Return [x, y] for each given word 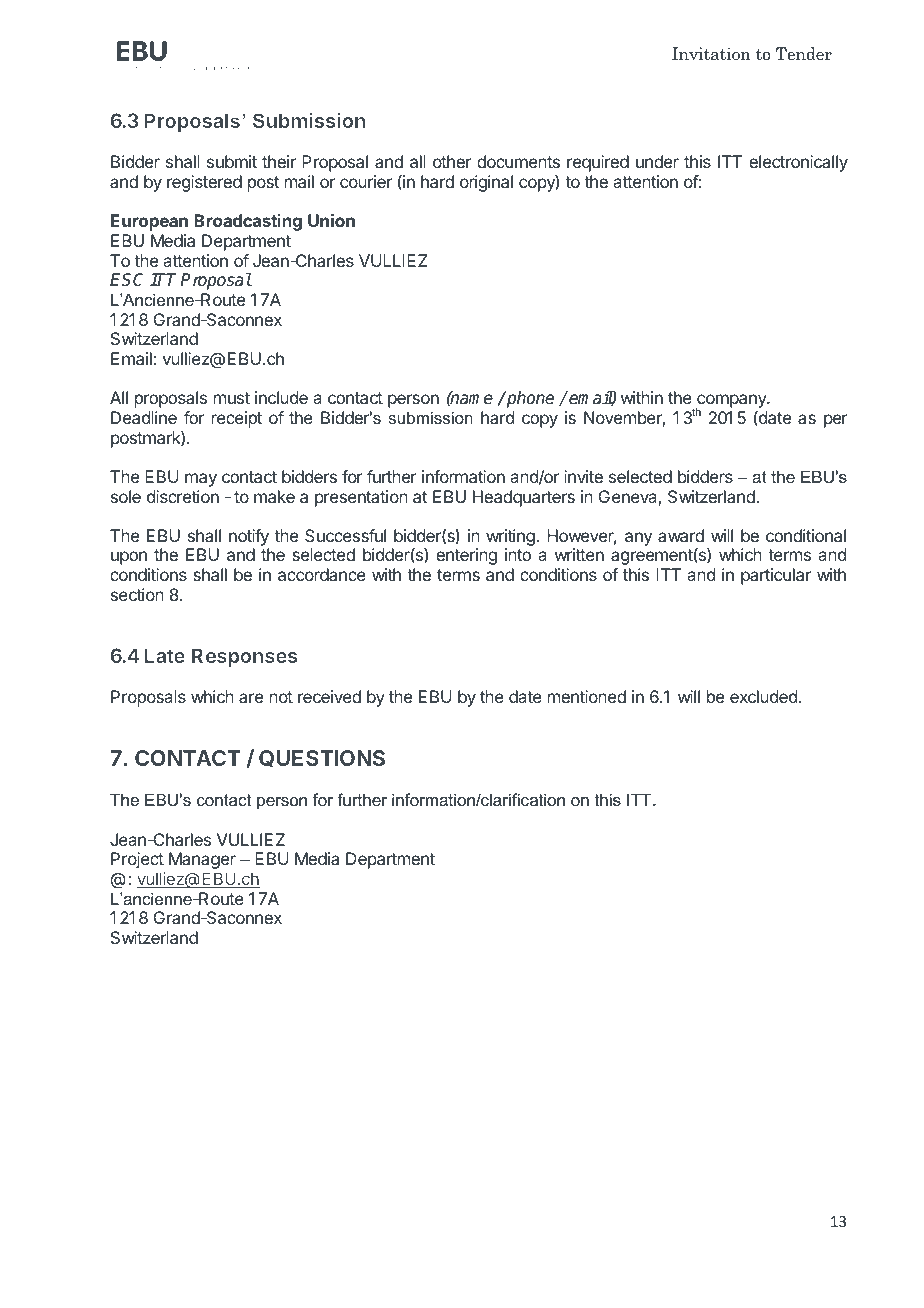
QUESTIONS [322, 759]
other [452, 161]
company [732, 402]
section [137, 594]
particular [776, 576]
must [232, 398]
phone [529, 399]
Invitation [711, 54]
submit [232, 161]
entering [466, 556]
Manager [202, 860]
